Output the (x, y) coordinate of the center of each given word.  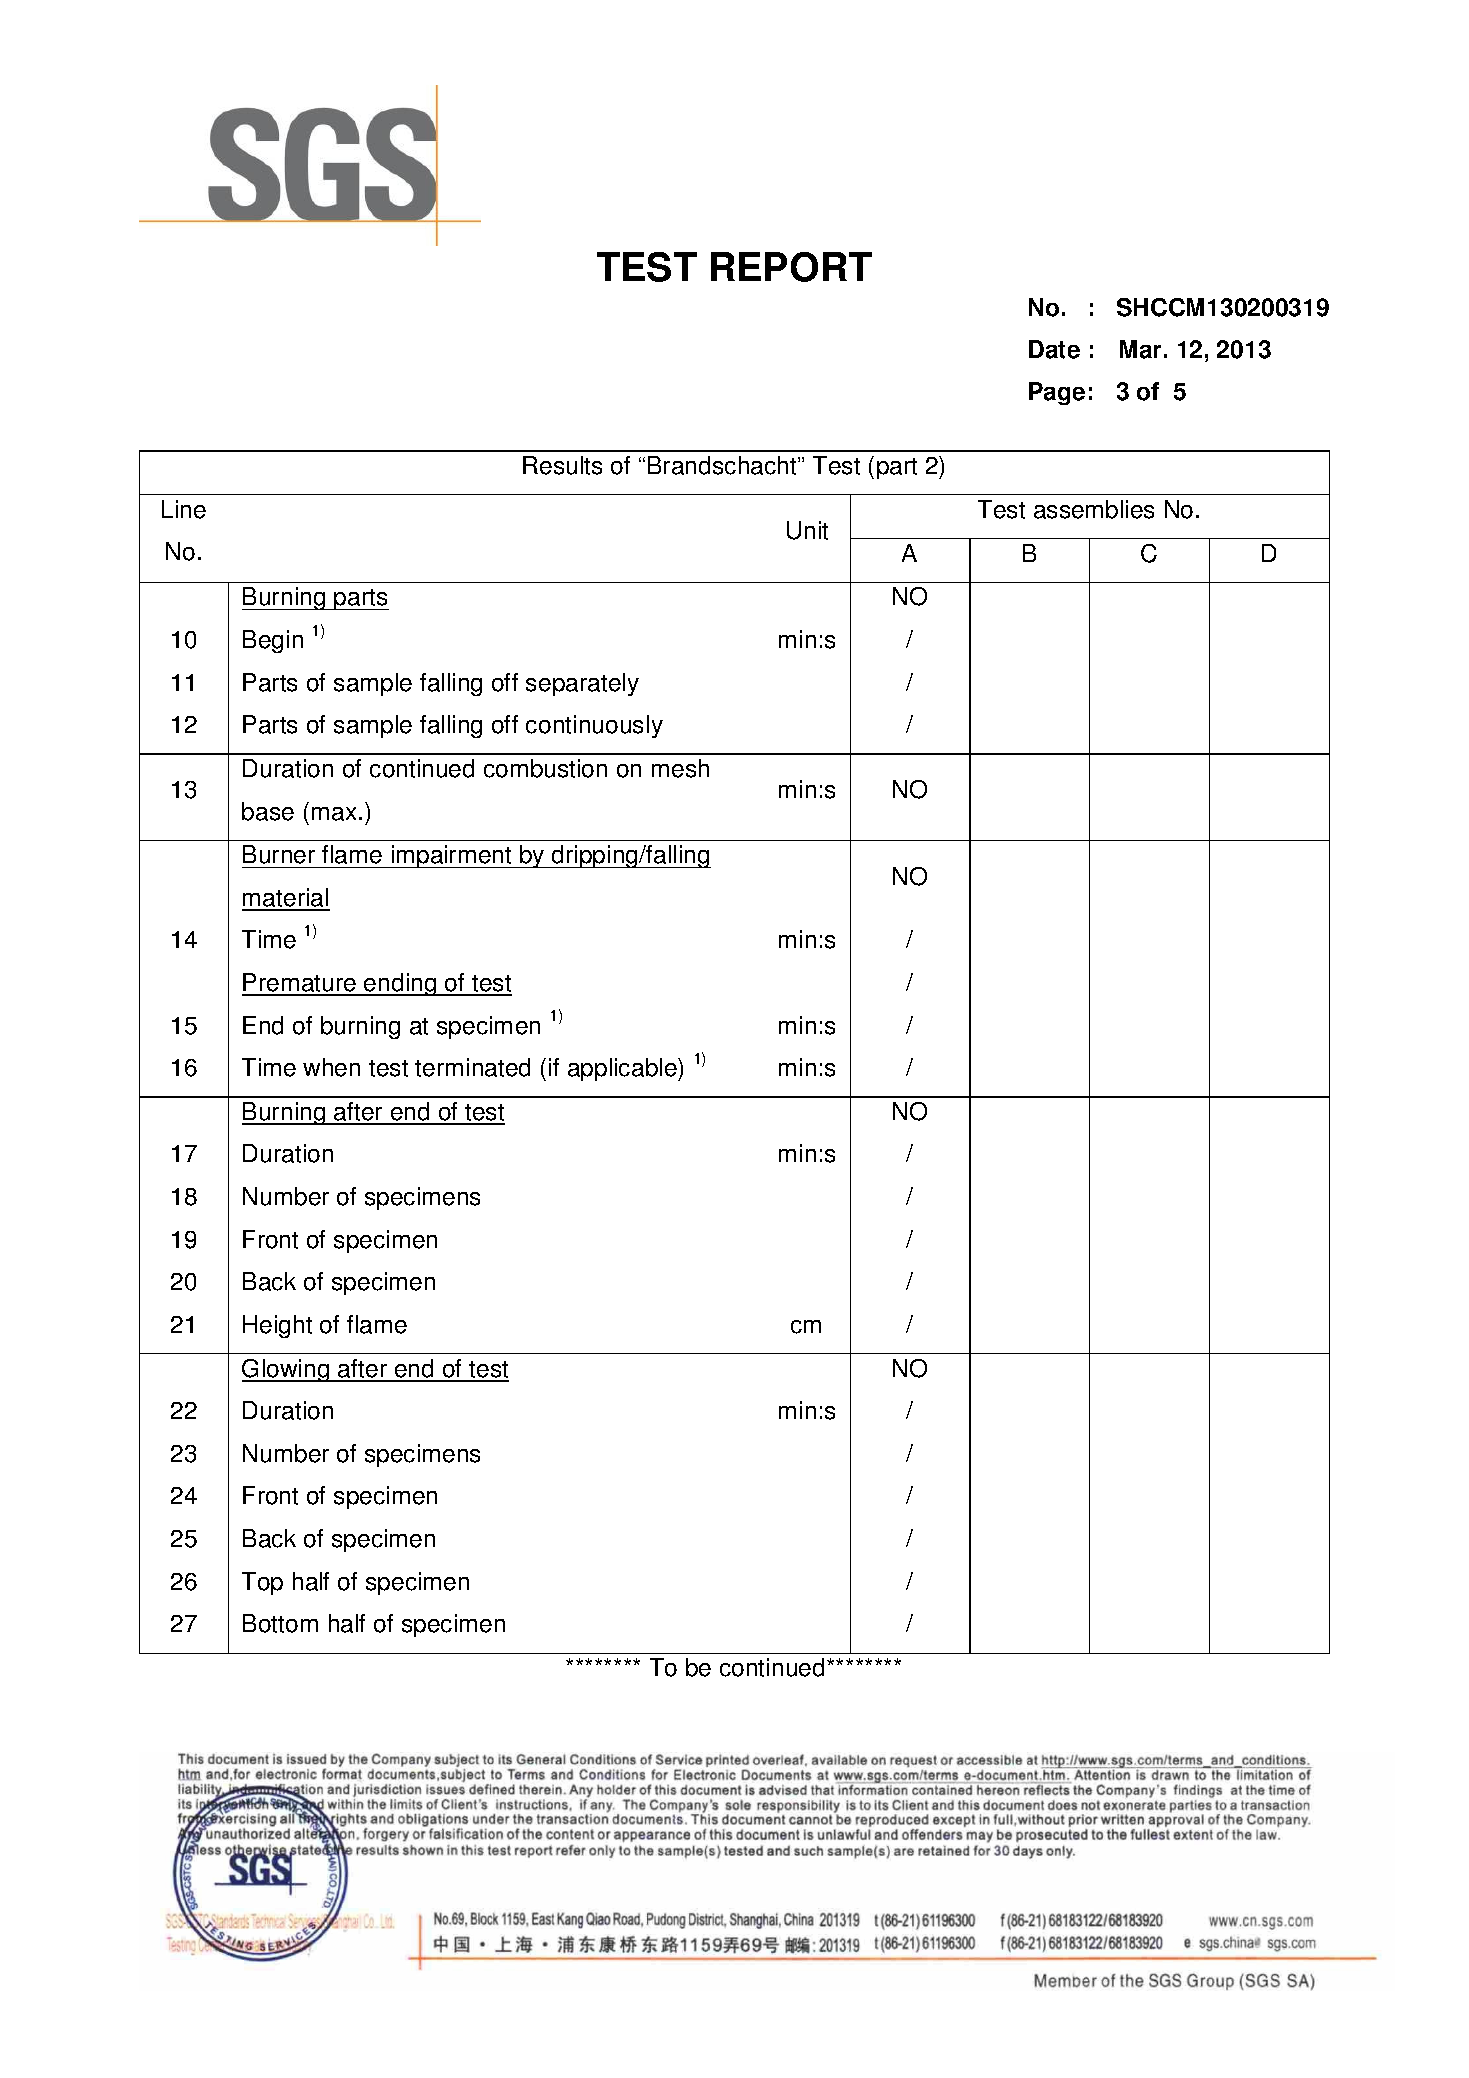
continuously (594, 726)
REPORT (791, 267)
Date (1054, 349)
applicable (623, 1069)
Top (262, 1583)
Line (184, 509)
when (331, 1067)
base (268, 811)
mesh (680, 768)
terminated (472, 1067)
